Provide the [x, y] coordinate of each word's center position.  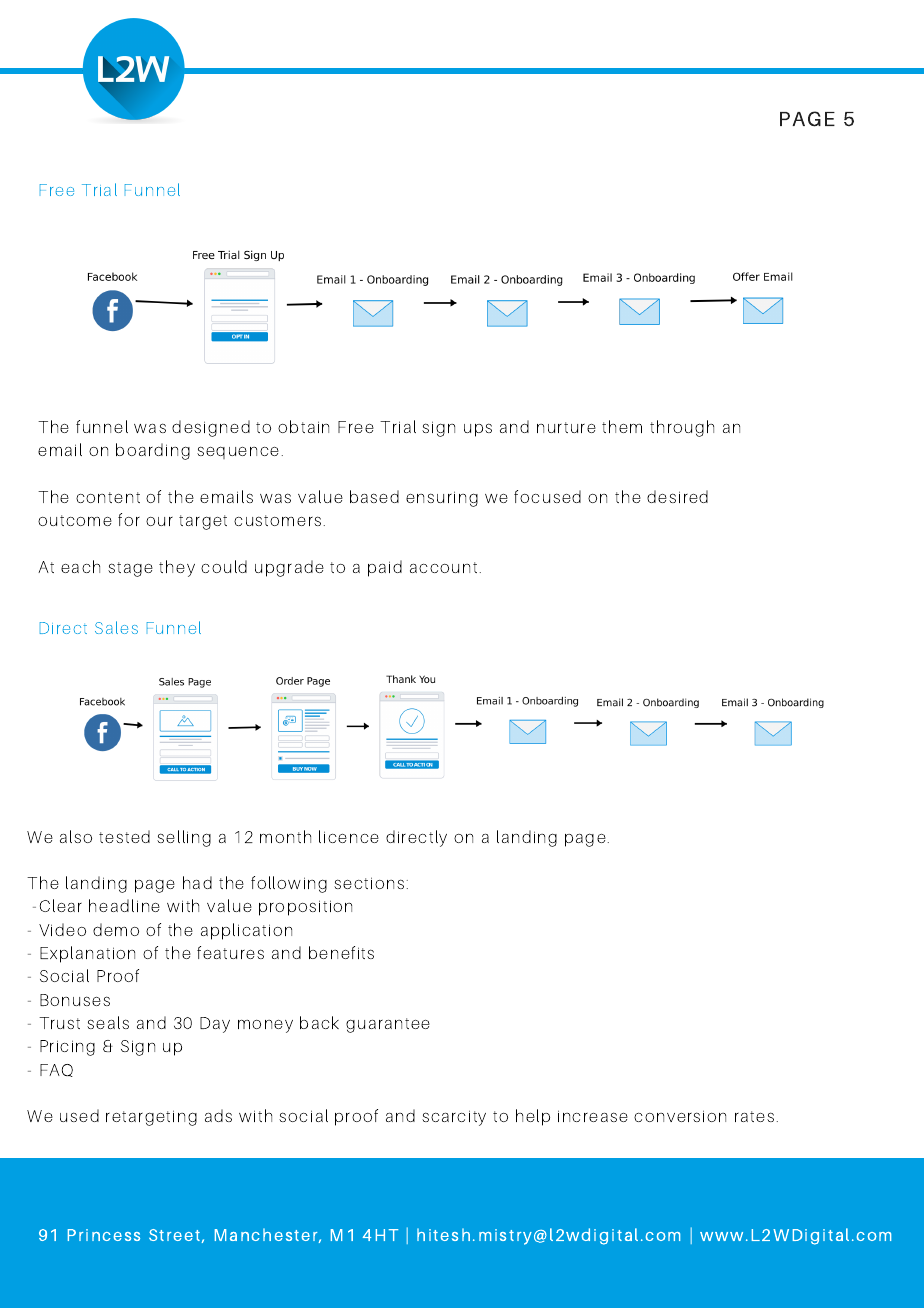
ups [478, 430]
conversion [680, 1116]
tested [124, 836]
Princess [104, 1235]
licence [349, 836]
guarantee [388, 1025]
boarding [153, 451]
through [682, 428]
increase [593, 1116]
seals [108, 1022]
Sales [116, 627]
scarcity [454, 1118]
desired [677, 496]
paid [385, 568]
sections [369, 883]
